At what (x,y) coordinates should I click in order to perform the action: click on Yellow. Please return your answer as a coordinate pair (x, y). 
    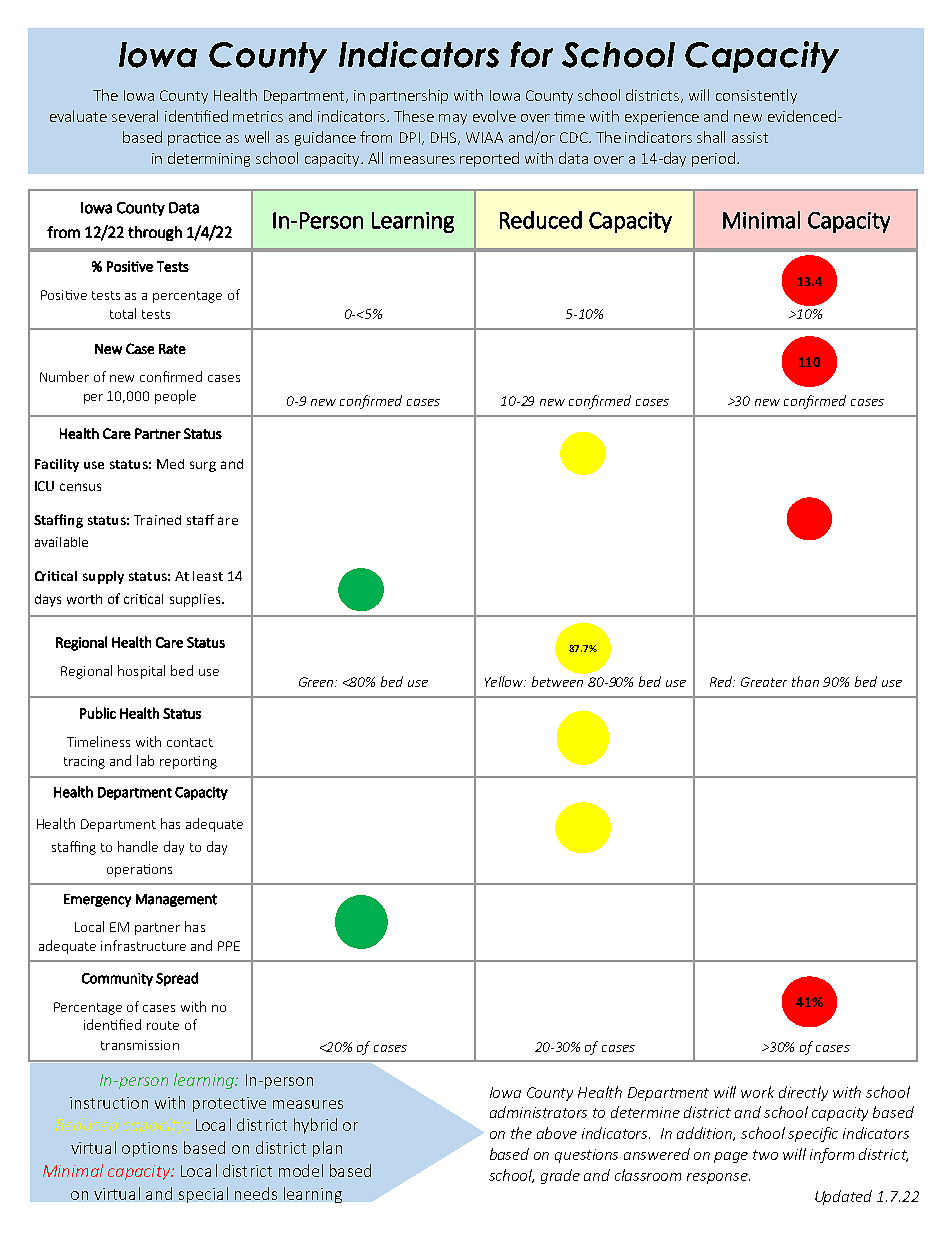
    Looking at the image, I should click on (505, 681).
